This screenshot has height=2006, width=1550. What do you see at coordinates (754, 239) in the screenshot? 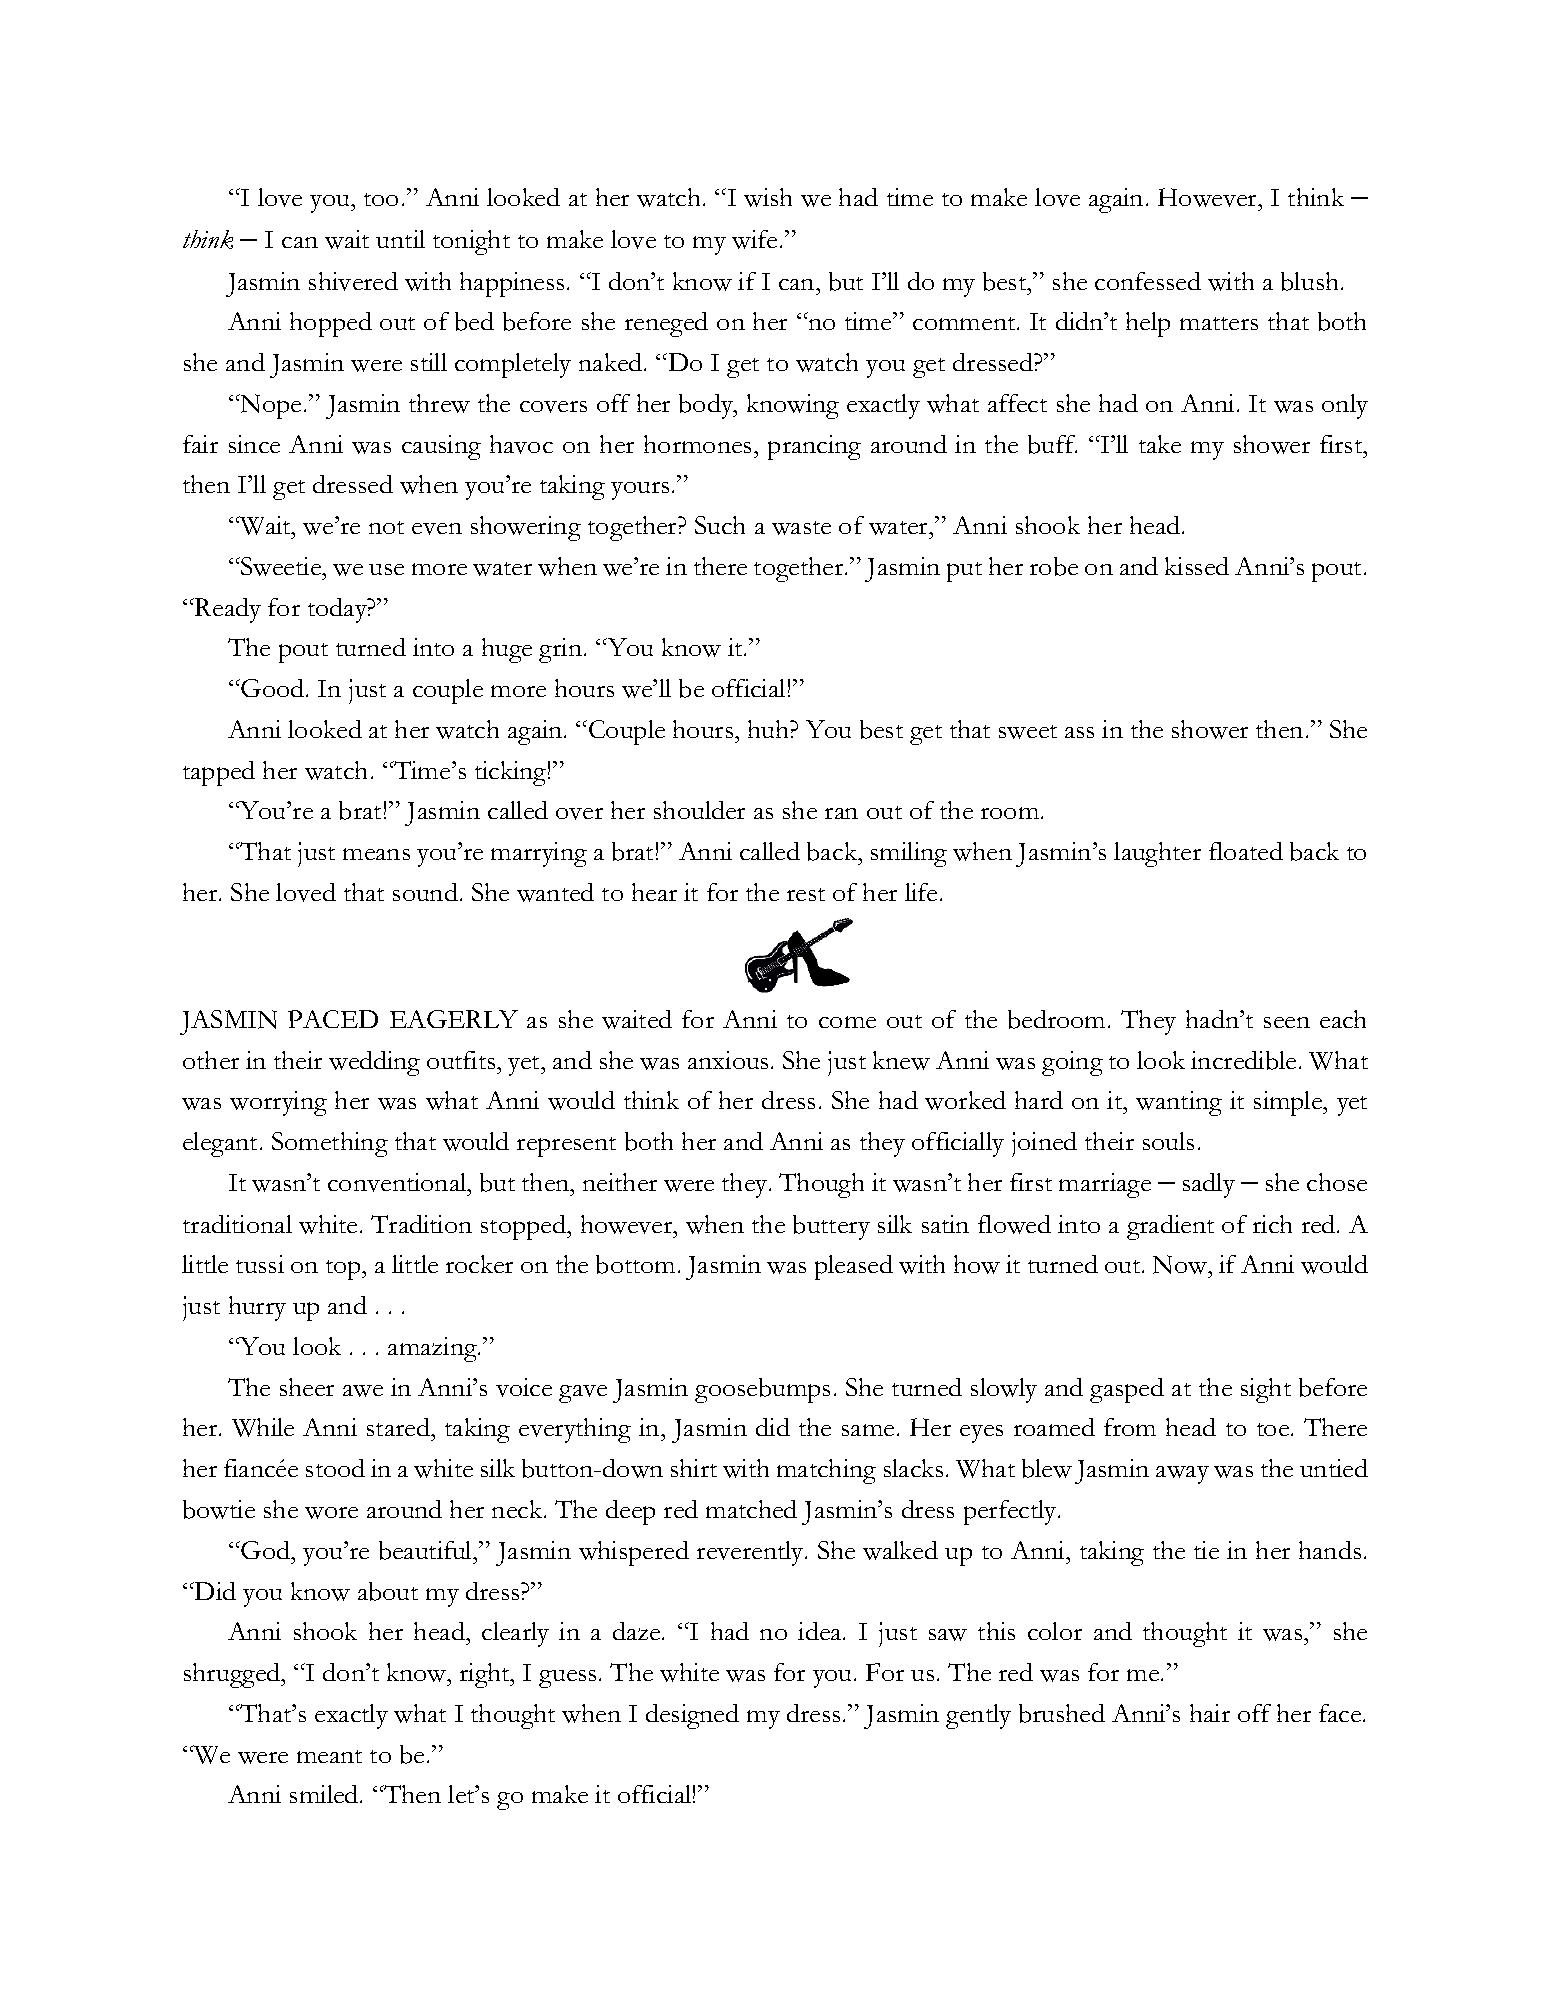
I see `wife` at bounding box center [754, 239].
